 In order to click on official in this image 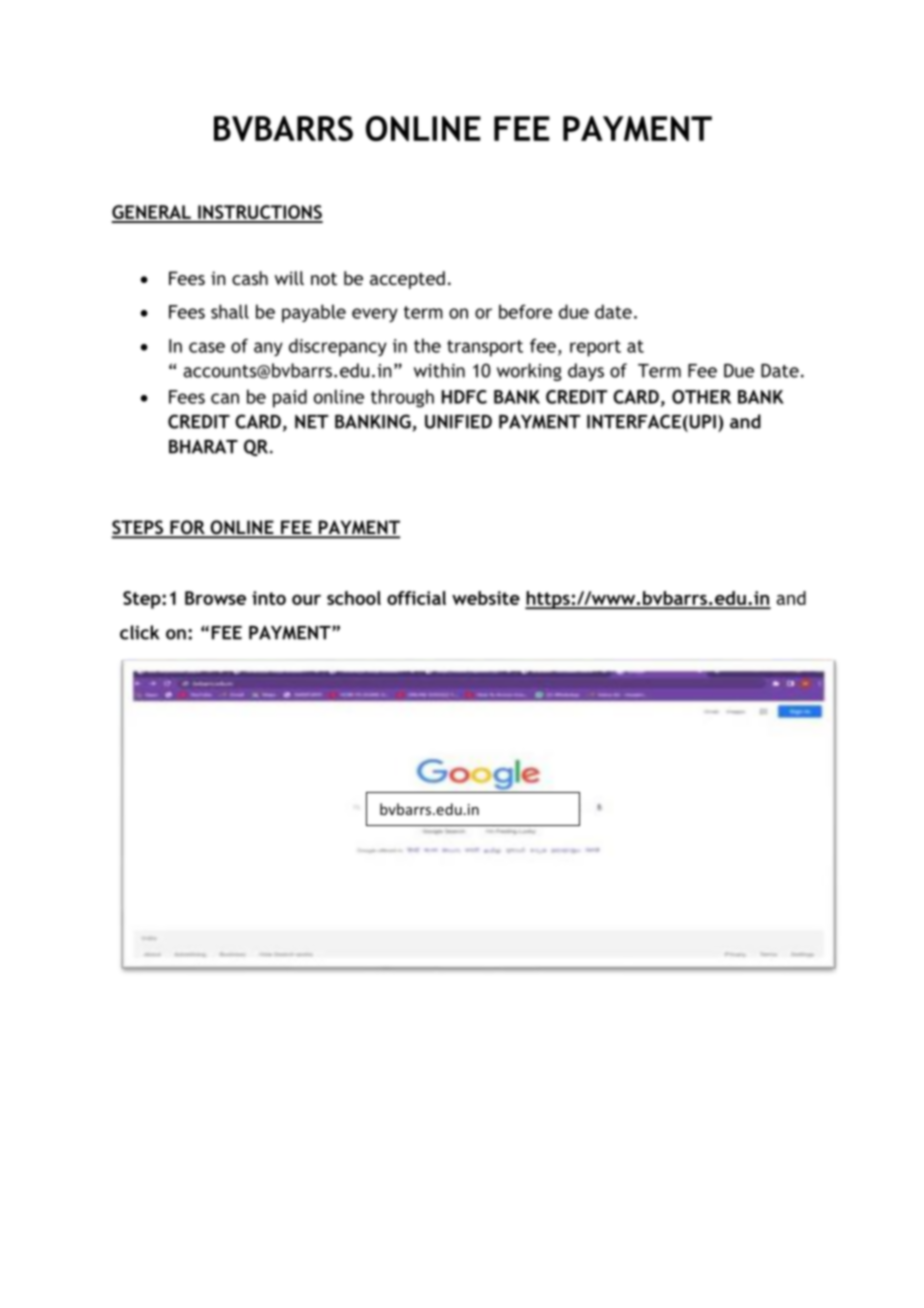, I will do `click(416, 598)`.
